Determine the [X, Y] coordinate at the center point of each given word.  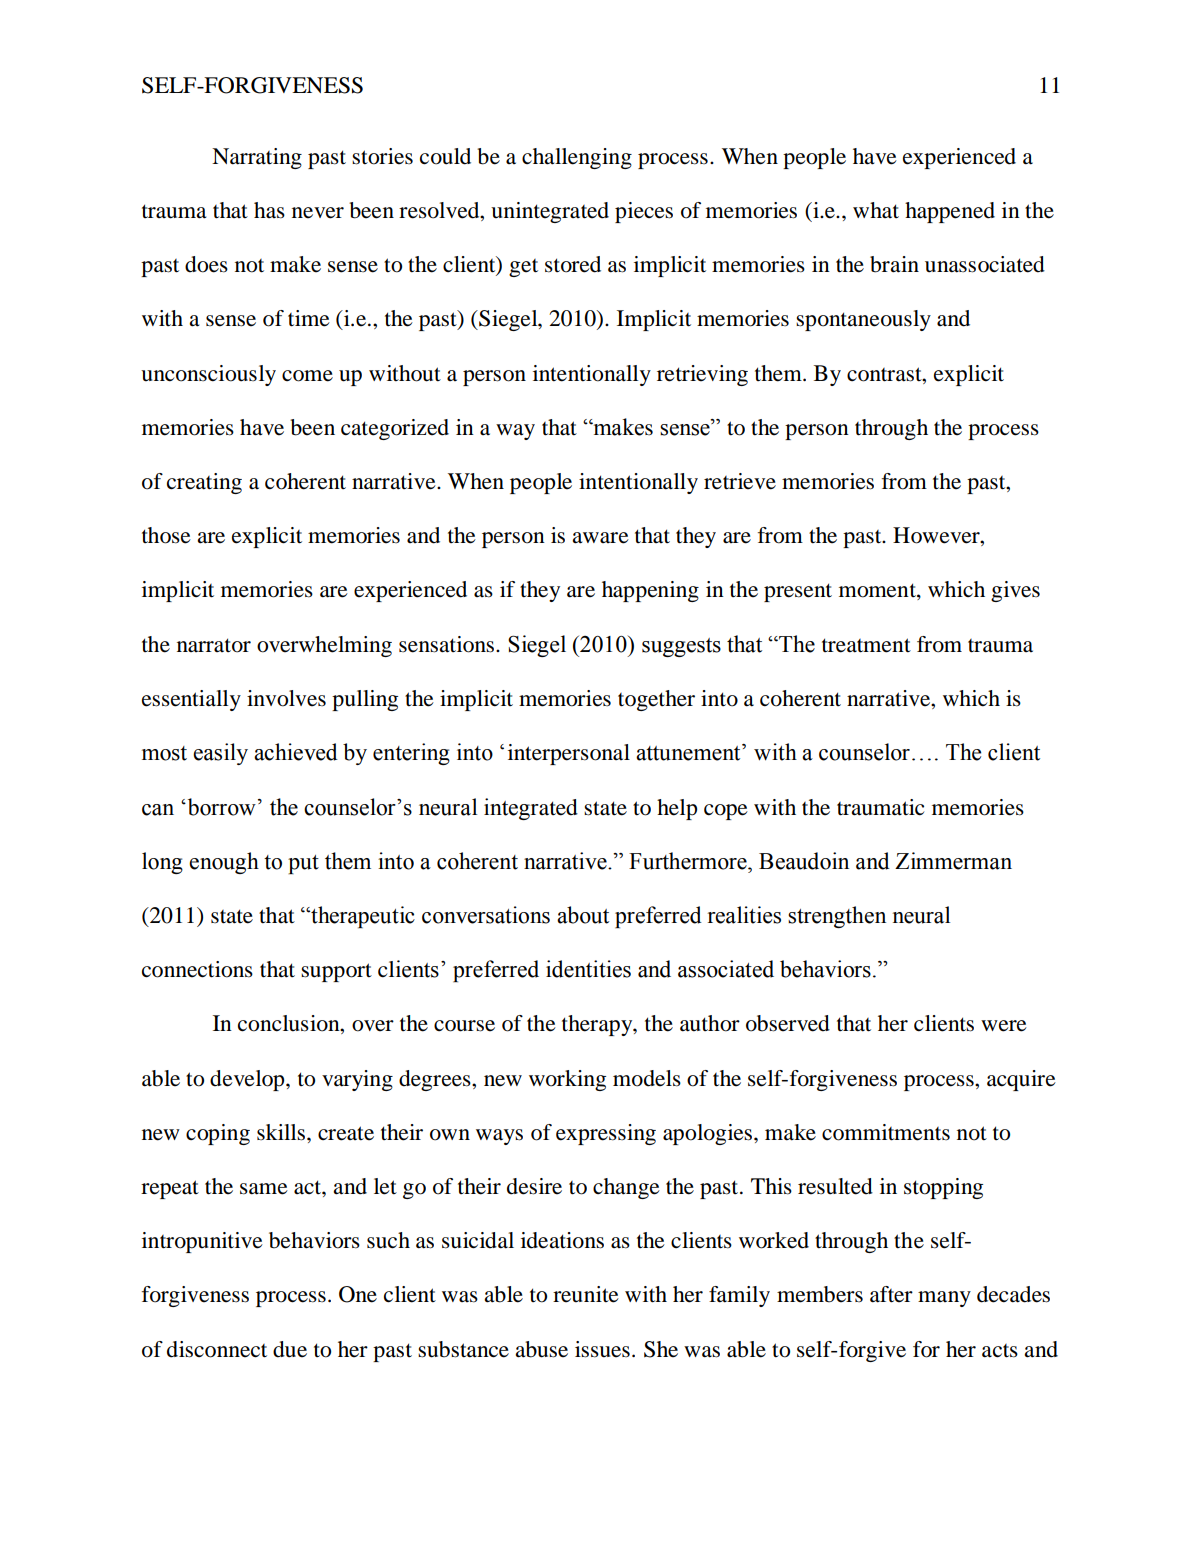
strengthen [837, 917]
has [269, 210]
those [166, 535]
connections [197, 969]
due [290, 1349]
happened [950, 212]
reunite [586, 1294]
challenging [577, 158]
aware [600, 538]
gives [1015, 591]
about [583, 915]
